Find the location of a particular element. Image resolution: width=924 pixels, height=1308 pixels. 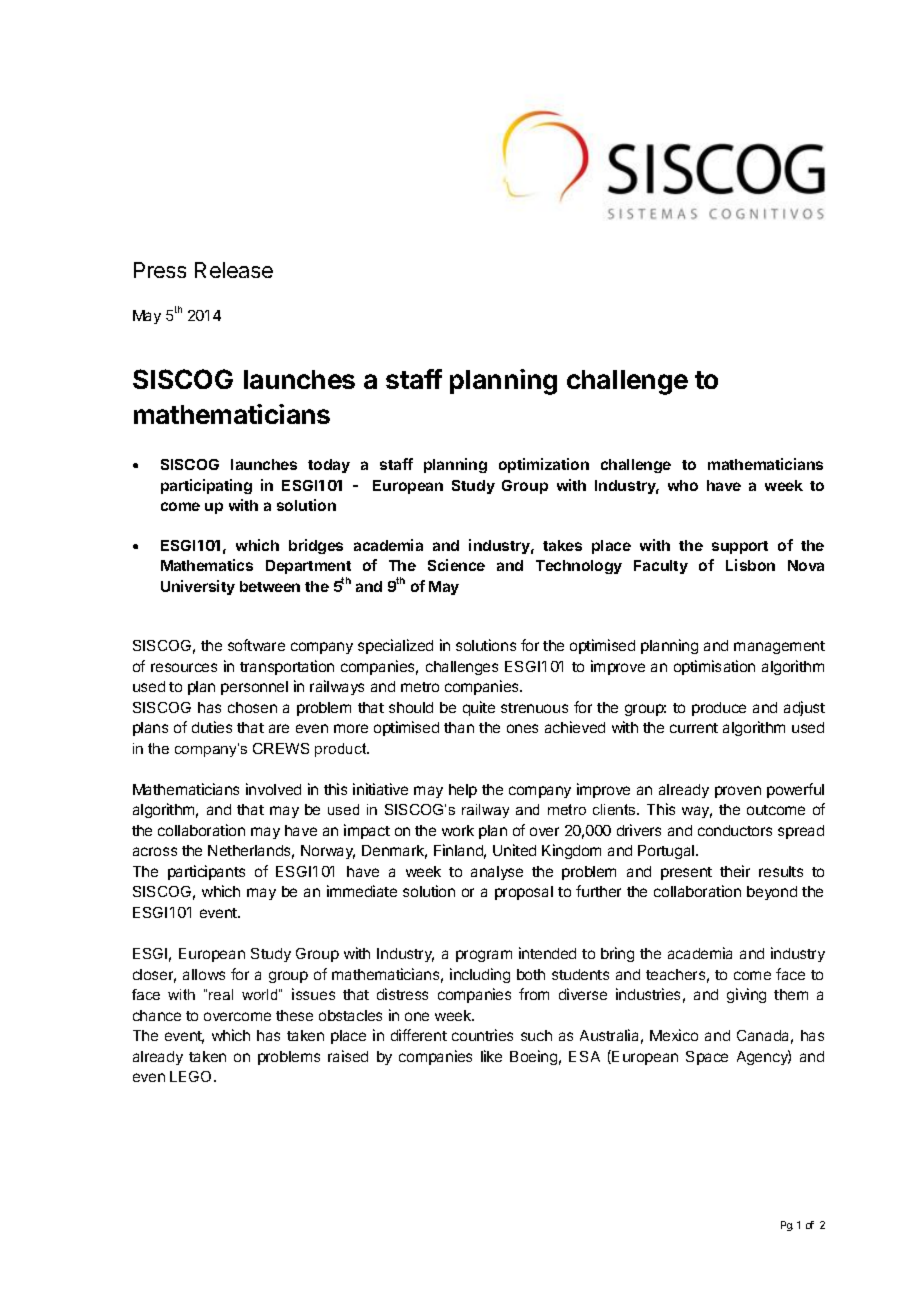

optimization is located at coordinates (544, 465).
